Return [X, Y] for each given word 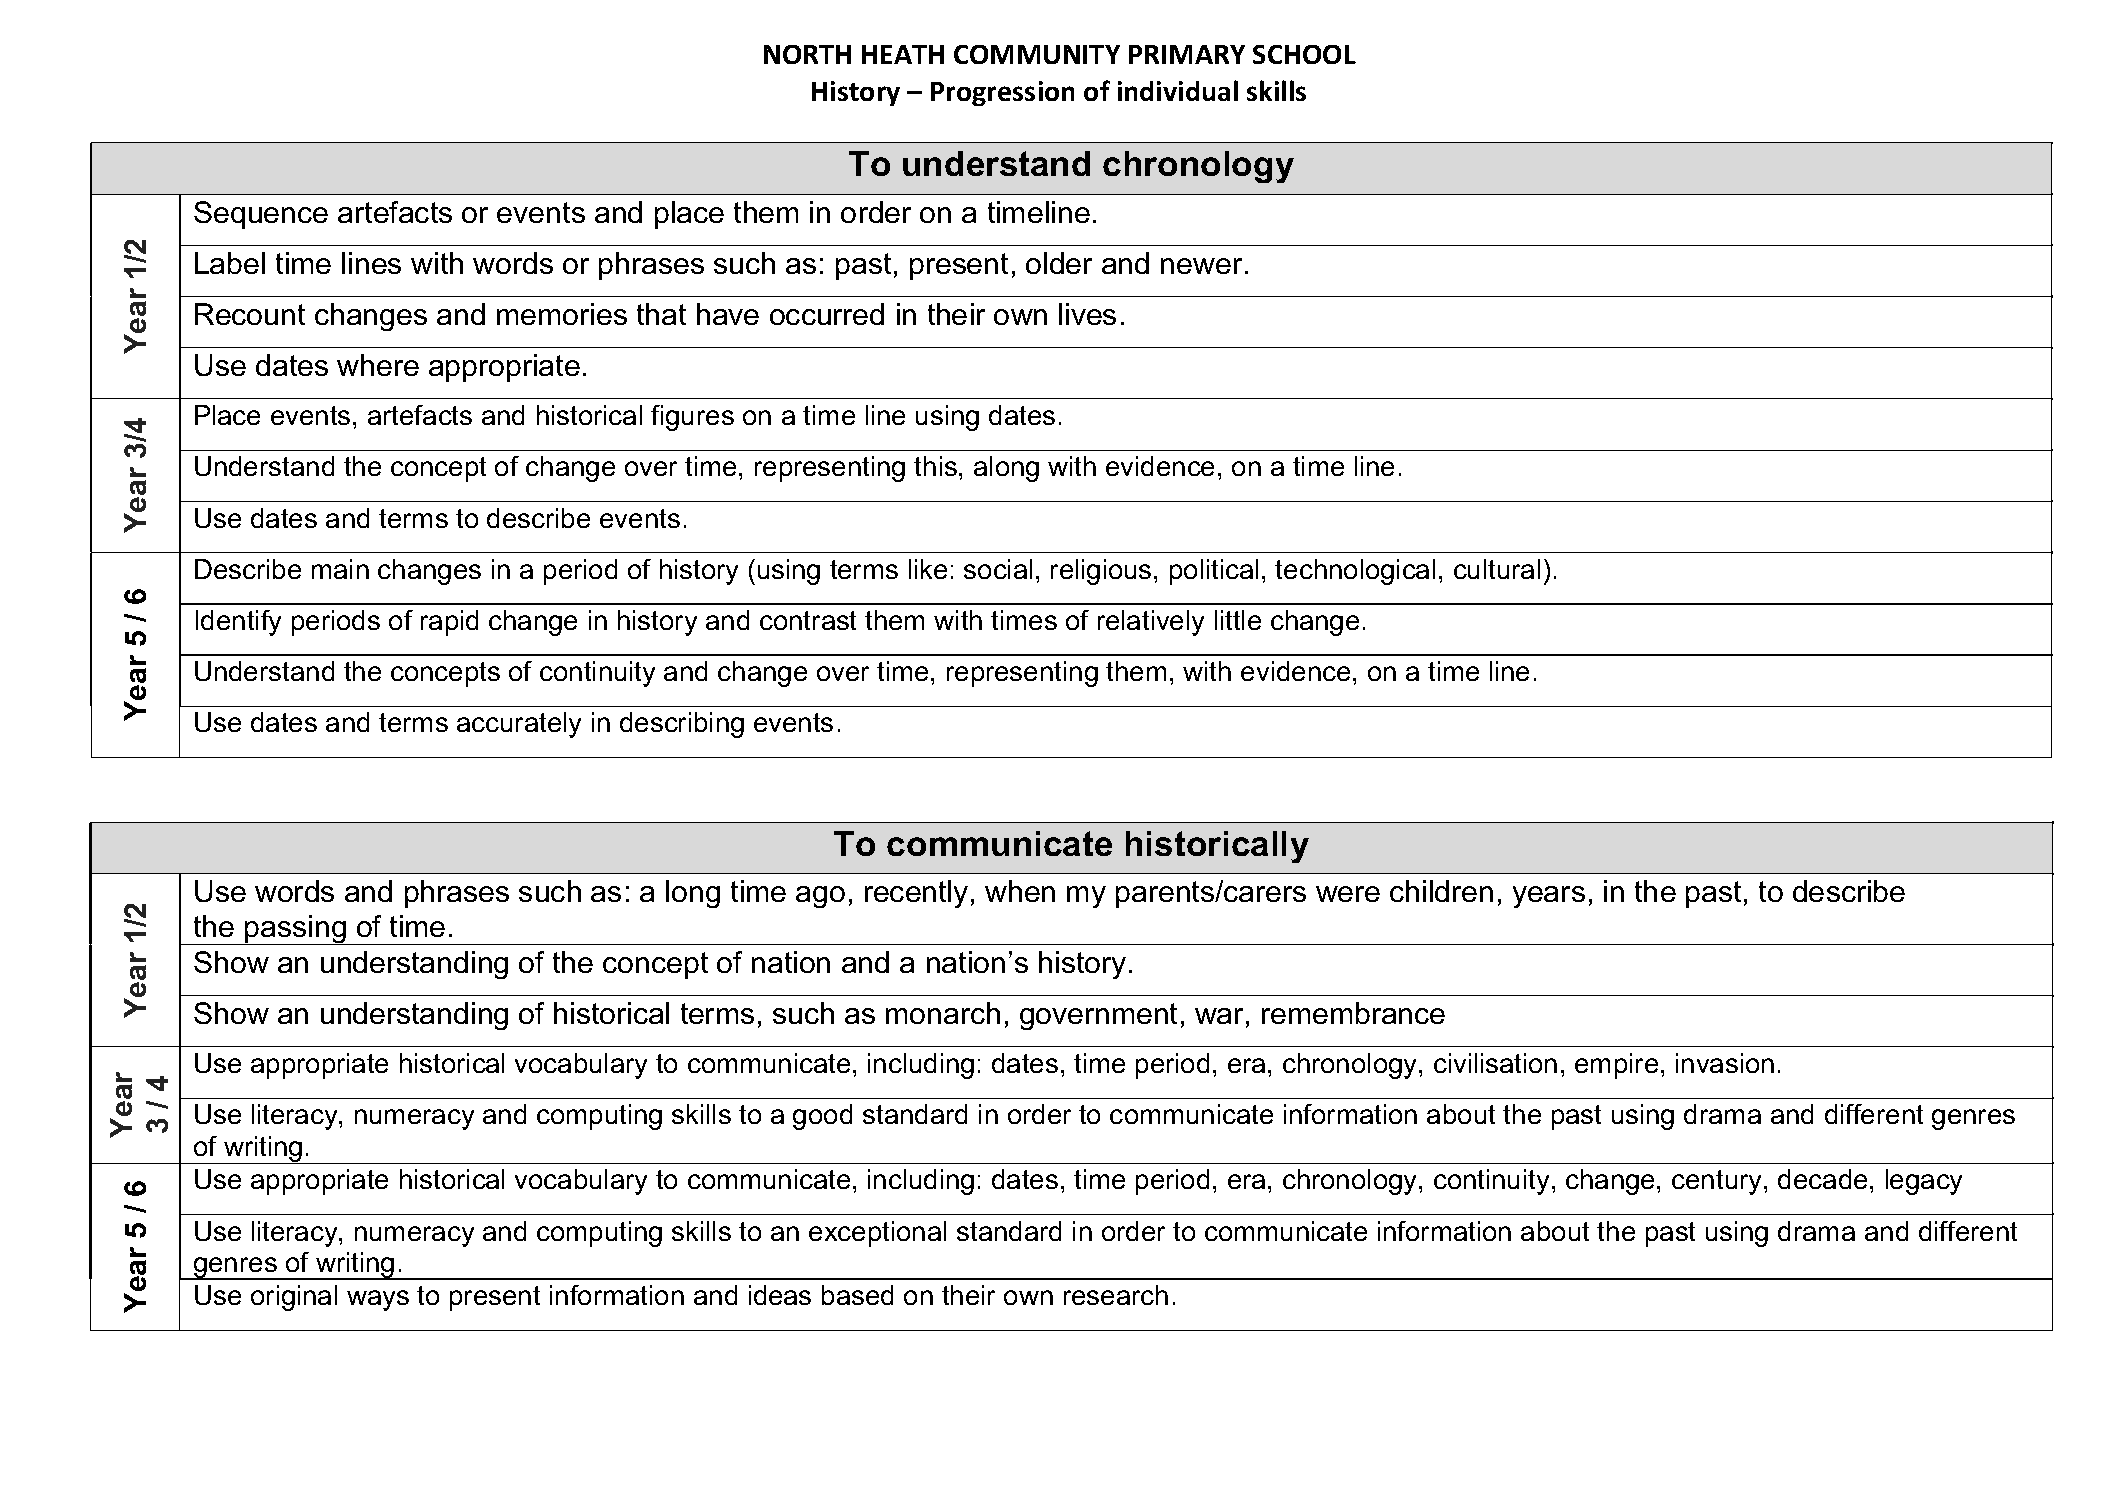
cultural [1497, 569]
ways [378, 1300]
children [1441, 891]
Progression [1002, 93]
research [1116, 1295]
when [1020, 891]
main [340, 569]
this [937, 466]
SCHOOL [1304, 54]
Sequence [261, 215]
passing [295, 930]
